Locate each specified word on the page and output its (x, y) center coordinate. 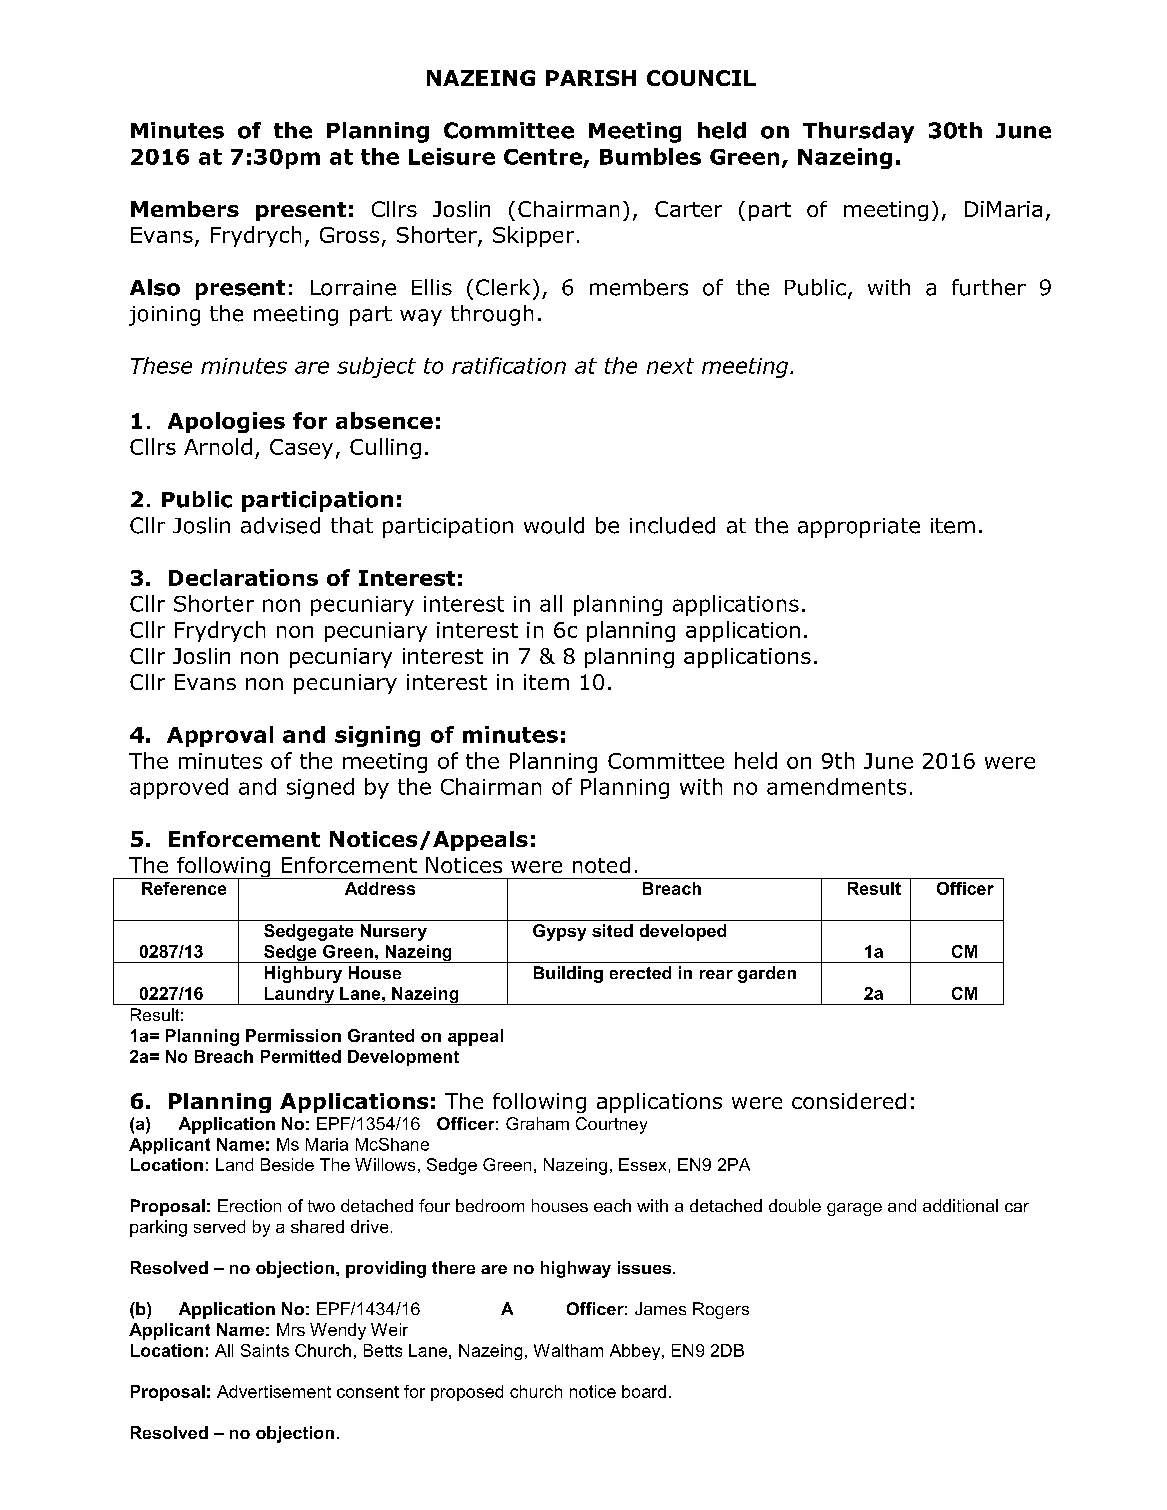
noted (601, 865)
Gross (349, 235)
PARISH (591, 78)
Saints (265, 1350)
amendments (836, 786)
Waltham (568, 1350)
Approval (220, 736)
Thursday (858, 132)
